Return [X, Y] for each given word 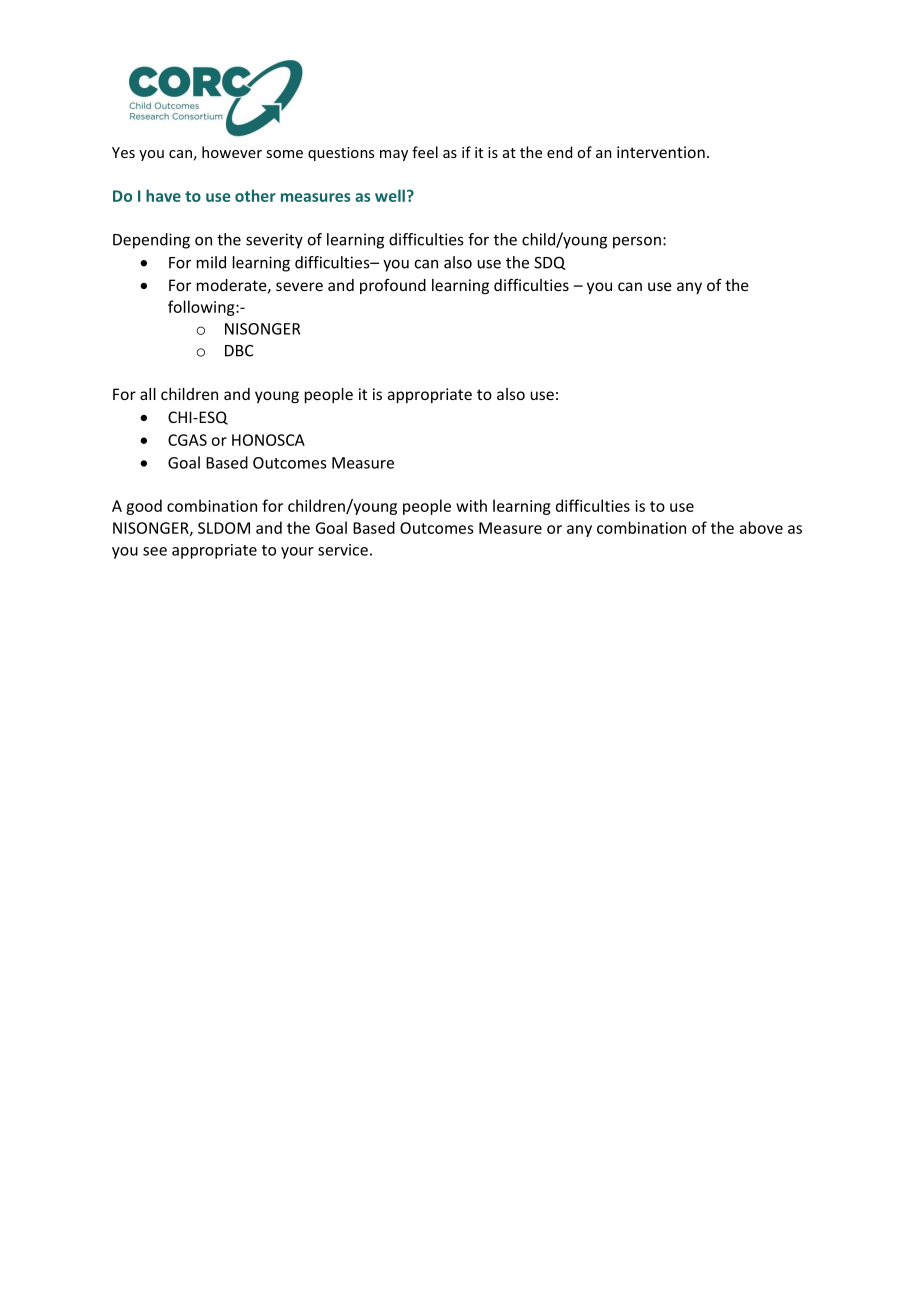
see [155, 551]
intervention [661, 152]
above [761, 527]
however [232, 152]
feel [425, 152]
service [343, 550]
